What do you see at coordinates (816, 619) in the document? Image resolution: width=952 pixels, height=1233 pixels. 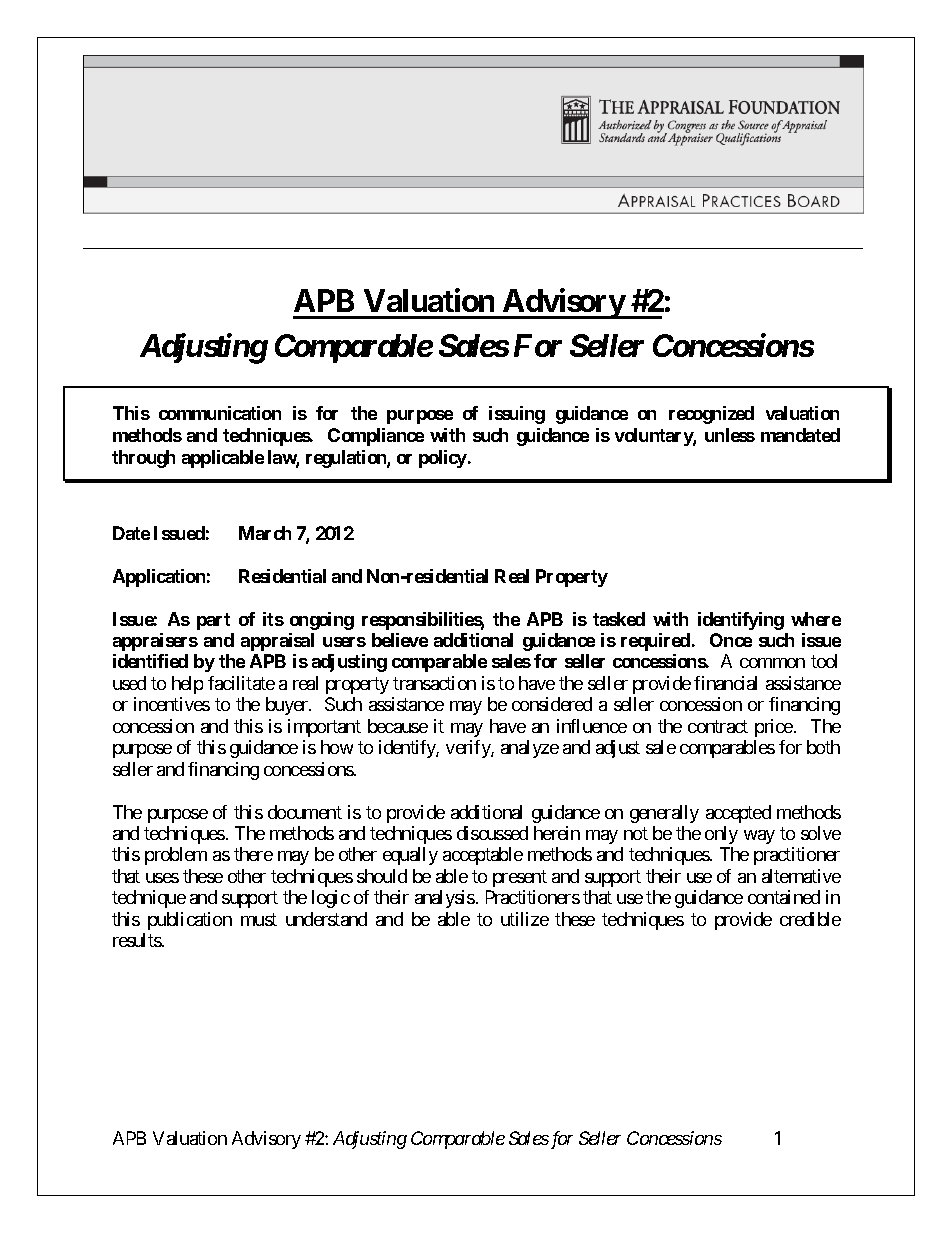 I see `where` at bounding box center [816, 619].
